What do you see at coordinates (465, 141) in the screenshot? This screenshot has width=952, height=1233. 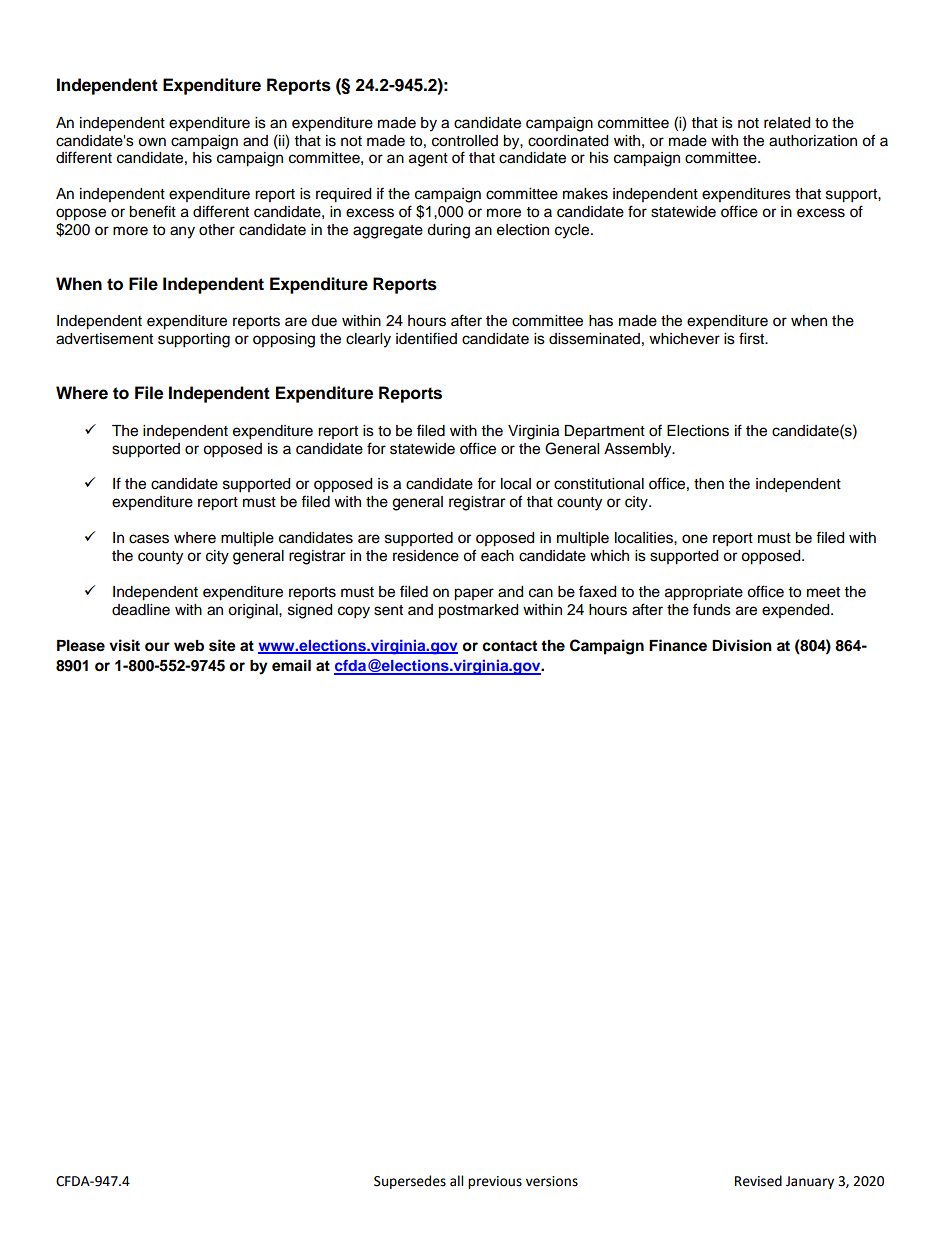 I see `controlled` at bounding box center [465, 141].
